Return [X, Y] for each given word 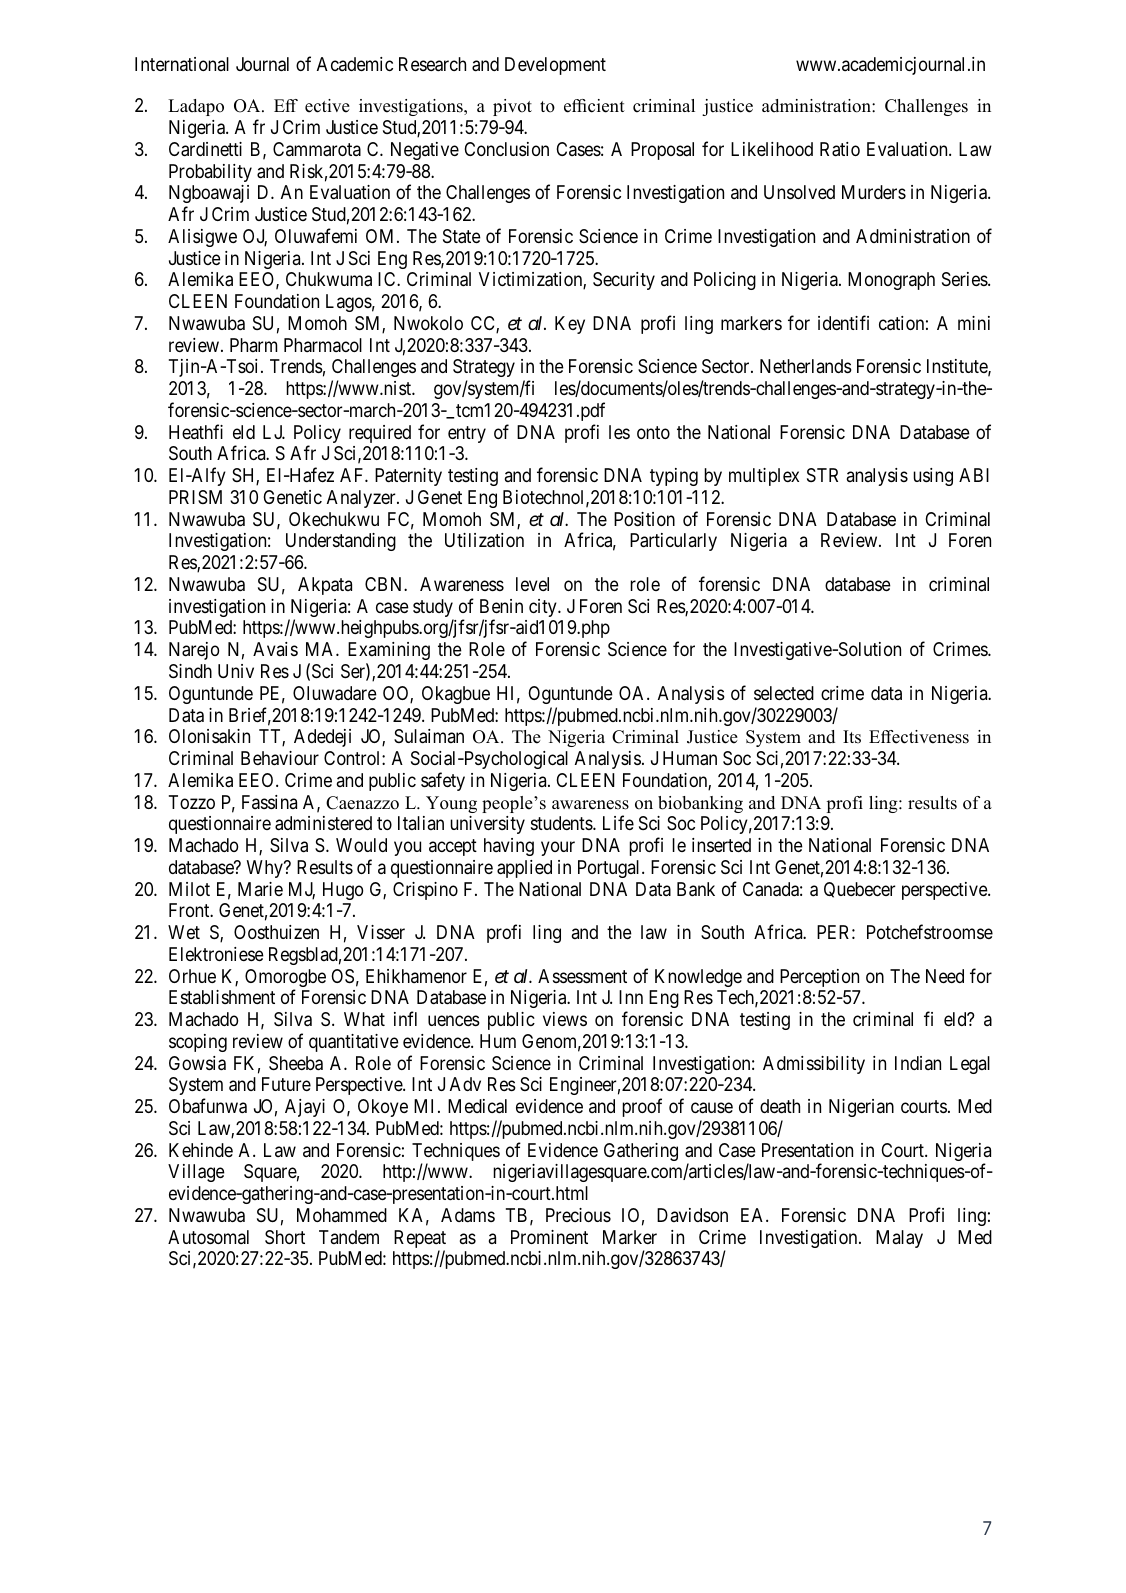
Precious [578, 1215]
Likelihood [772, 149]
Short [285, 1237]
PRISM [195, 497]
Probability [210, 173]
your [558, 848]
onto [653, 432]
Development [555, 66]
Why [266, 869]
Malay [899, 1239]
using [933, 477]
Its [852, 737]
